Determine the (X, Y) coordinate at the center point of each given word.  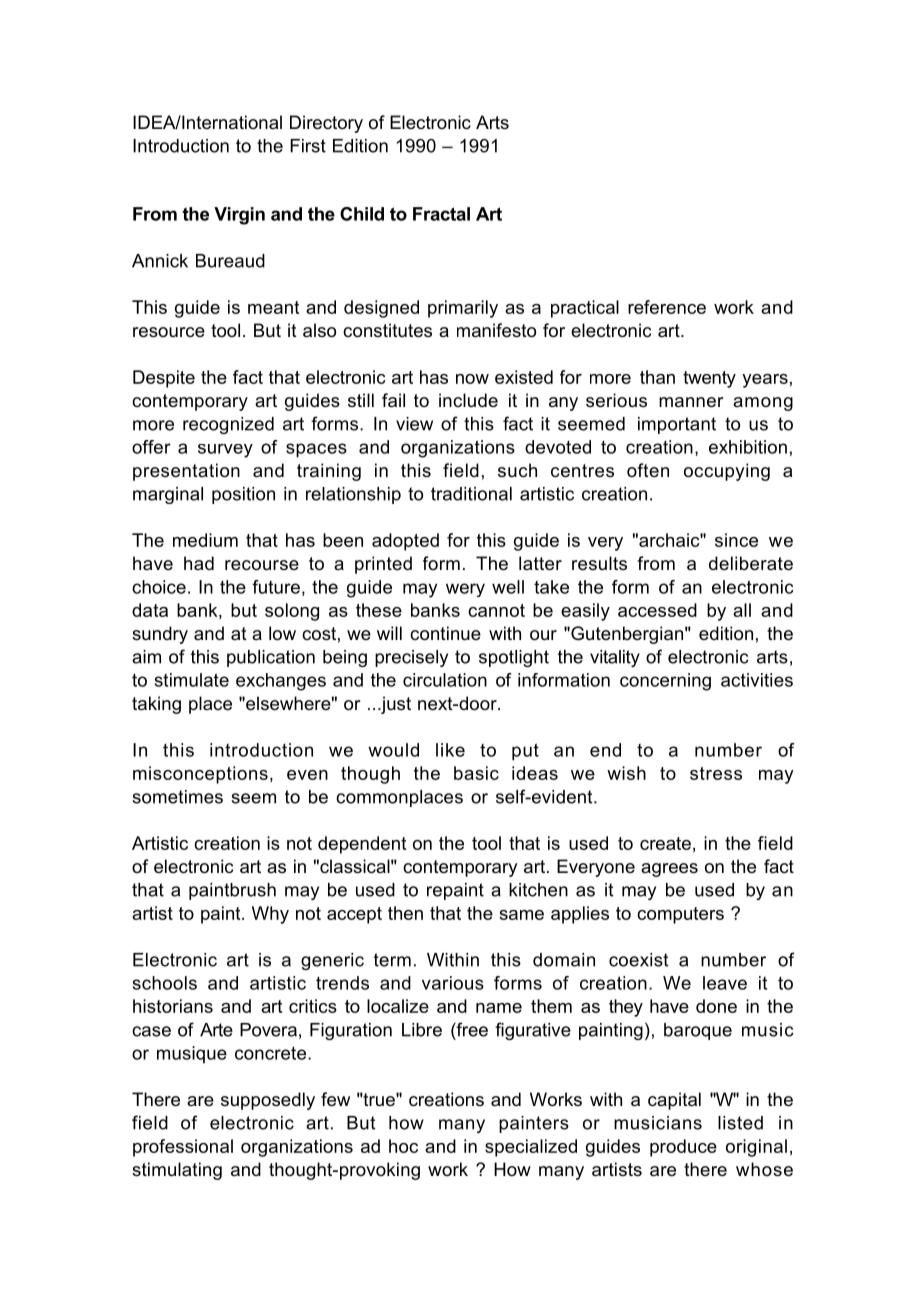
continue (445, 633)
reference (667, 307)
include (468, 400)
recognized (228, 425)
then (405, 913)
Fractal (441, 214)
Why (270, 915)
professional (183, 1148)
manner (691, 402)
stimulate (192, 680)
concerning (665, 682)
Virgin (239, 216)
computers (680, 915)
